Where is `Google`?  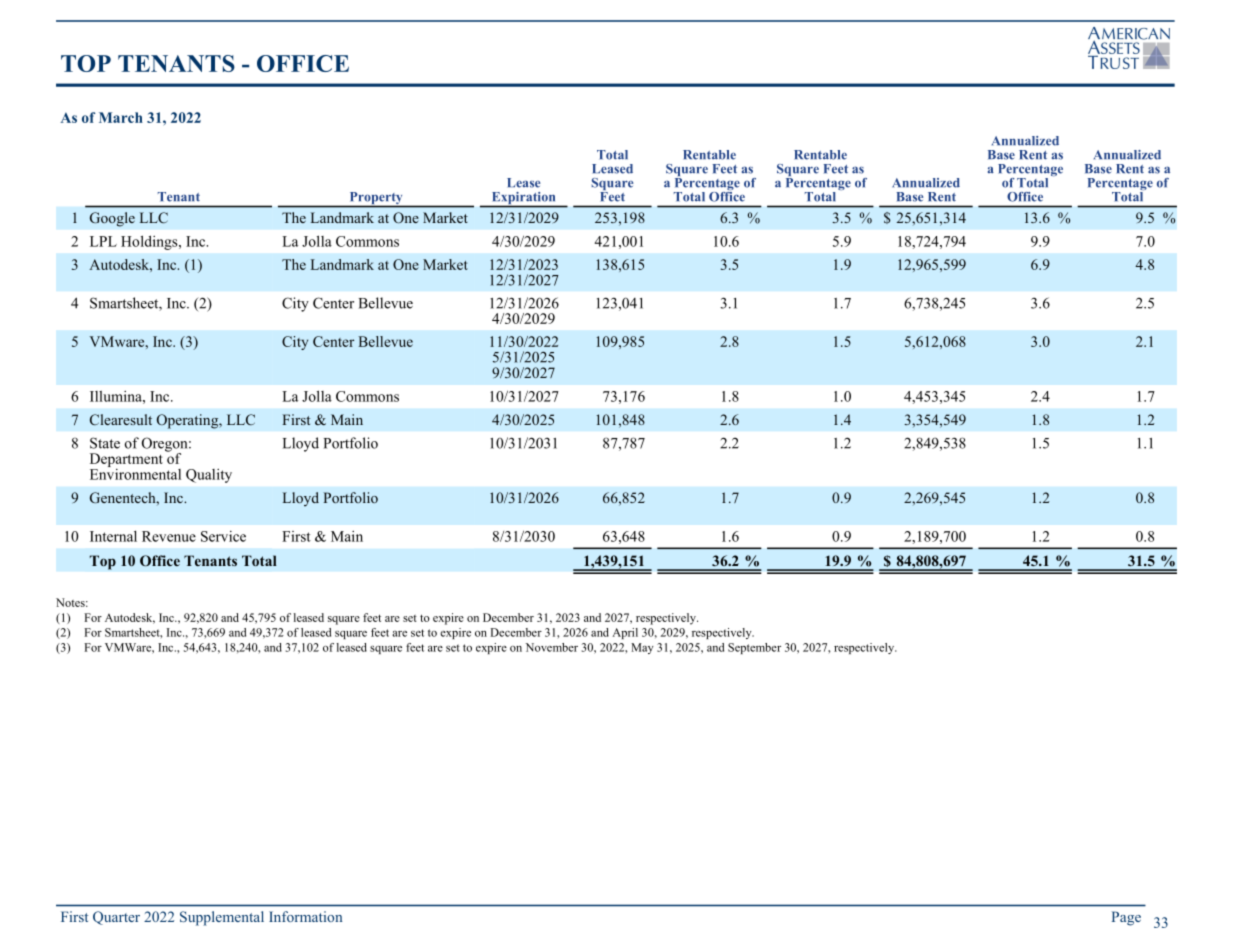 Google is located at coordinates (112, 219).
